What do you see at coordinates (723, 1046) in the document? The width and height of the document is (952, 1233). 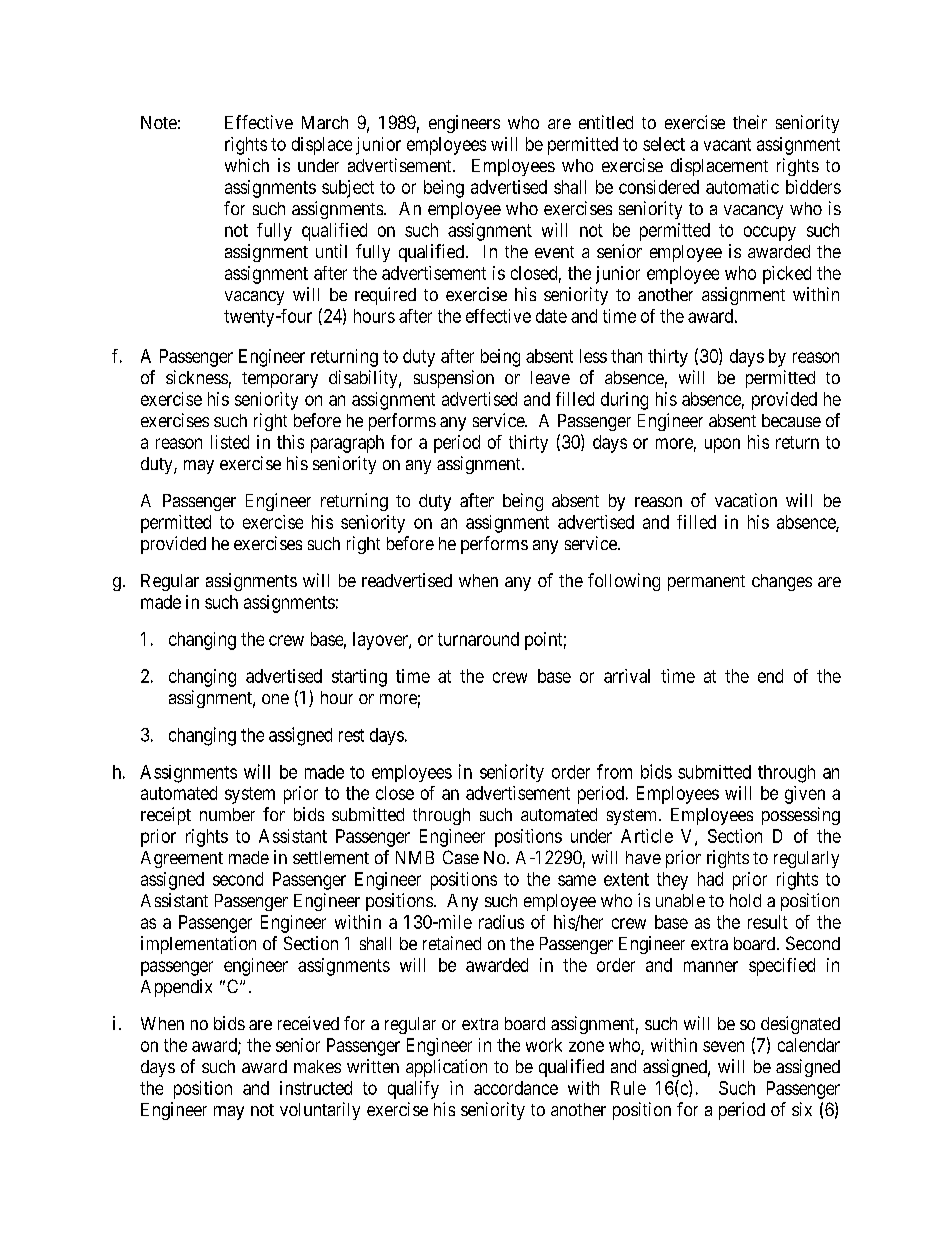 I see `seven` at bounding box center [723, 1046].
